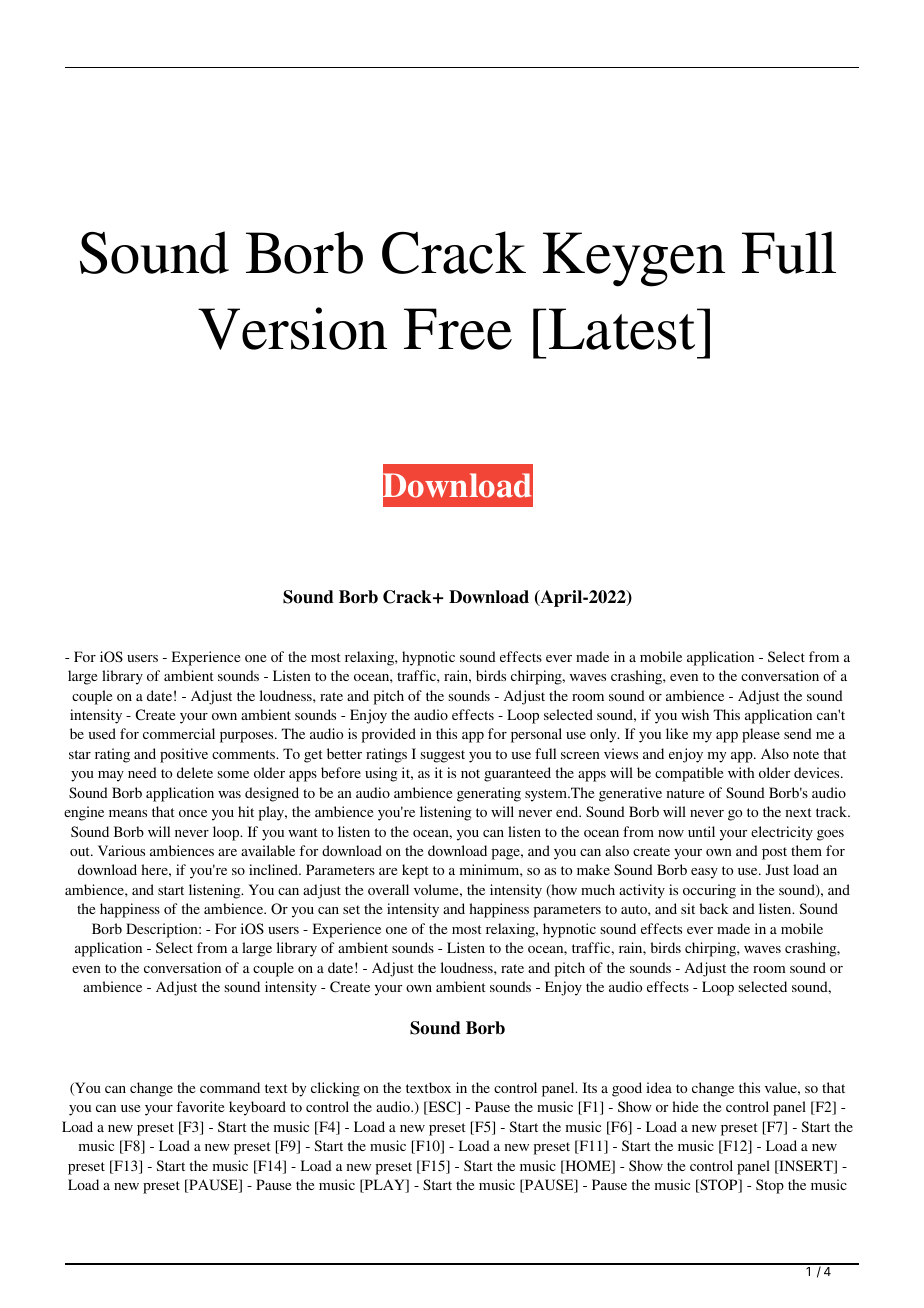 The image size is (924, 1308). Describe the element at coordinates (761, 735) in the screenshot. I see `please` at that location.
